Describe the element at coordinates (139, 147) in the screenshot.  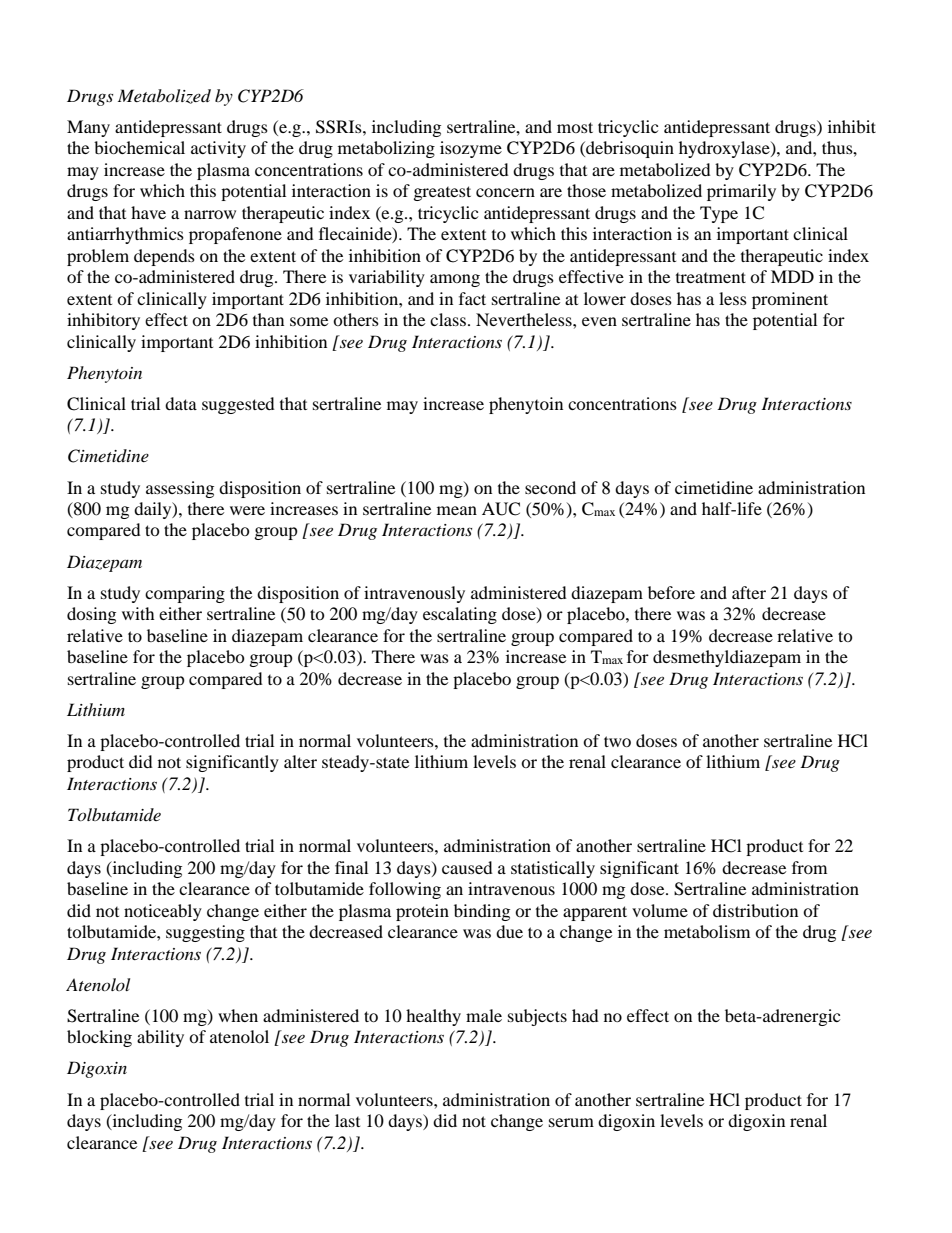
I see `biochemical` at that location.
